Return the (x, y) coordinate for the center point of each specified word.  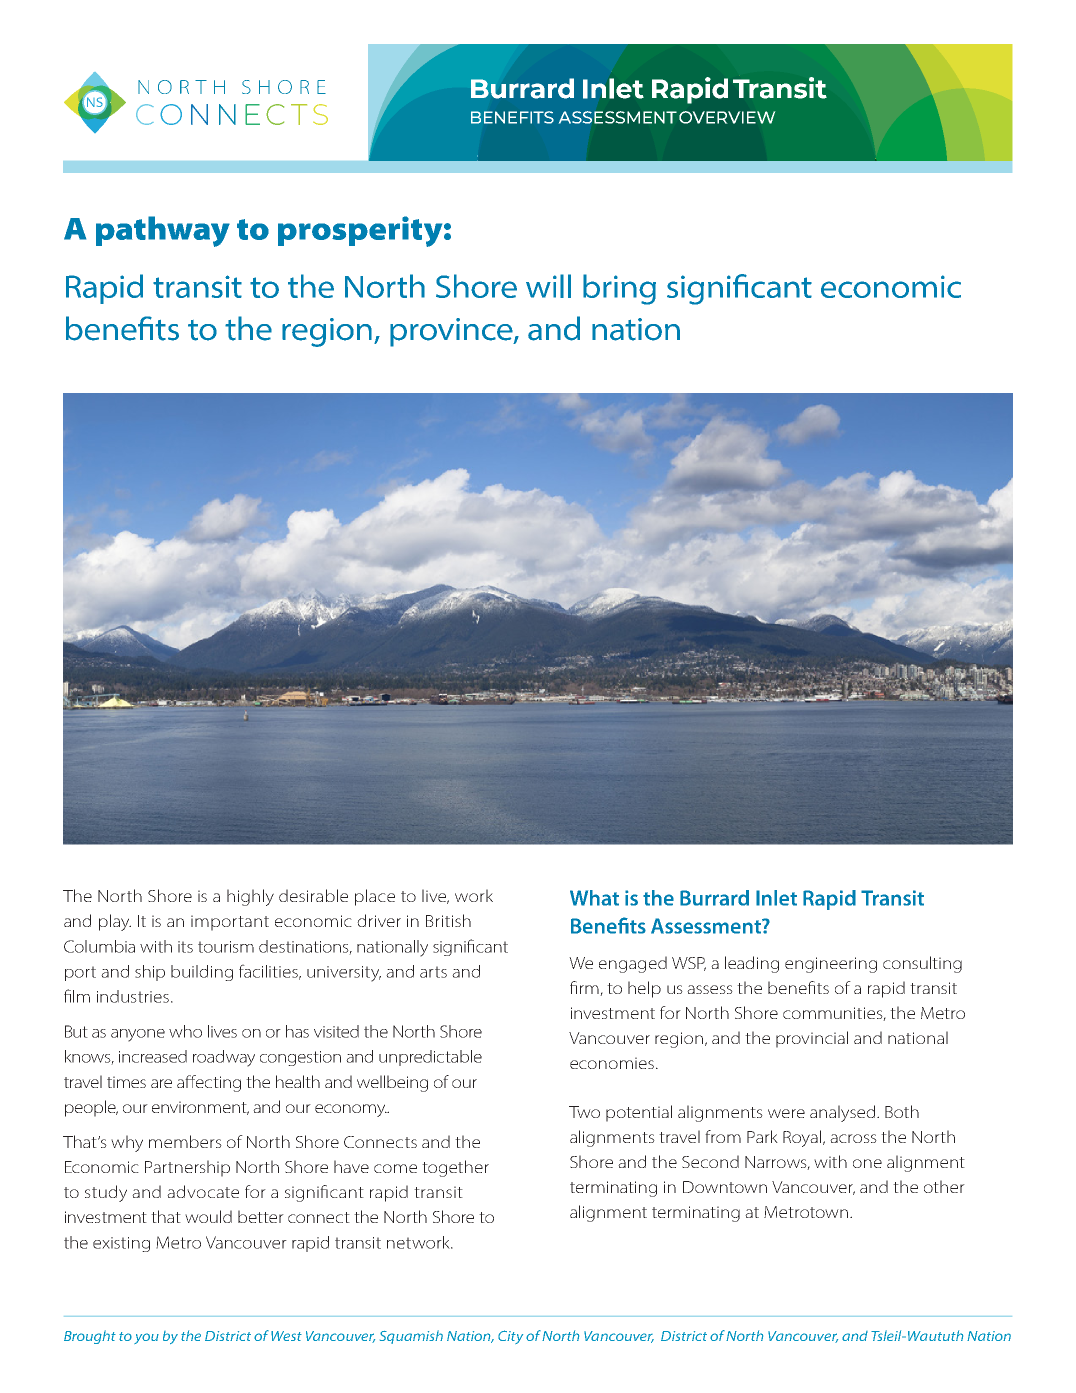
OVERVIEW (727, 117)
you (146, 1338)
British (448, 920)
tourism (226, 947)
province (452, 332)
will (548, 286)
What (594, 898)
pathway (163, 231)
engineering (831, 965)
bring (619, 289)
